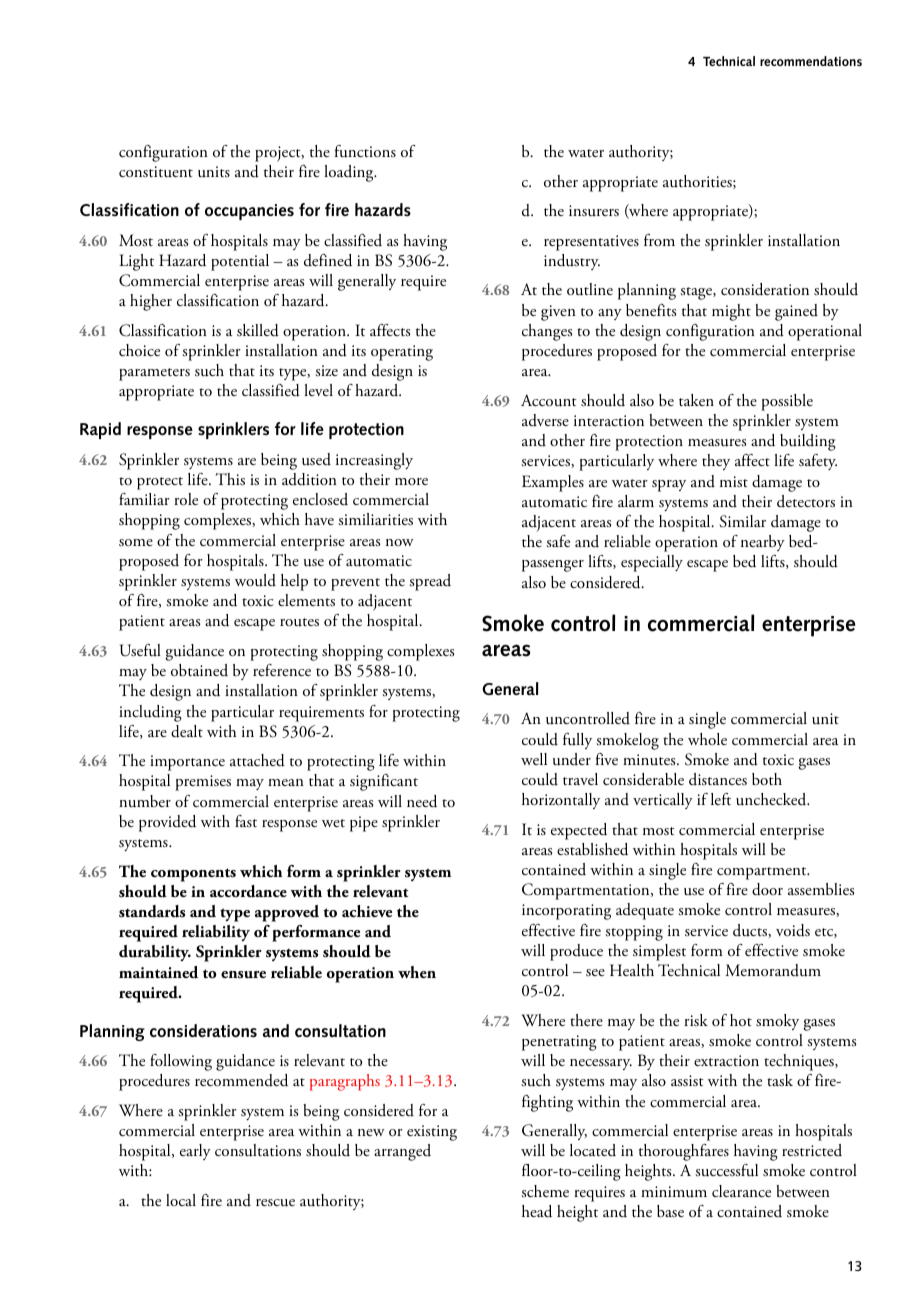  I want to click on when, so click(417, 972).
